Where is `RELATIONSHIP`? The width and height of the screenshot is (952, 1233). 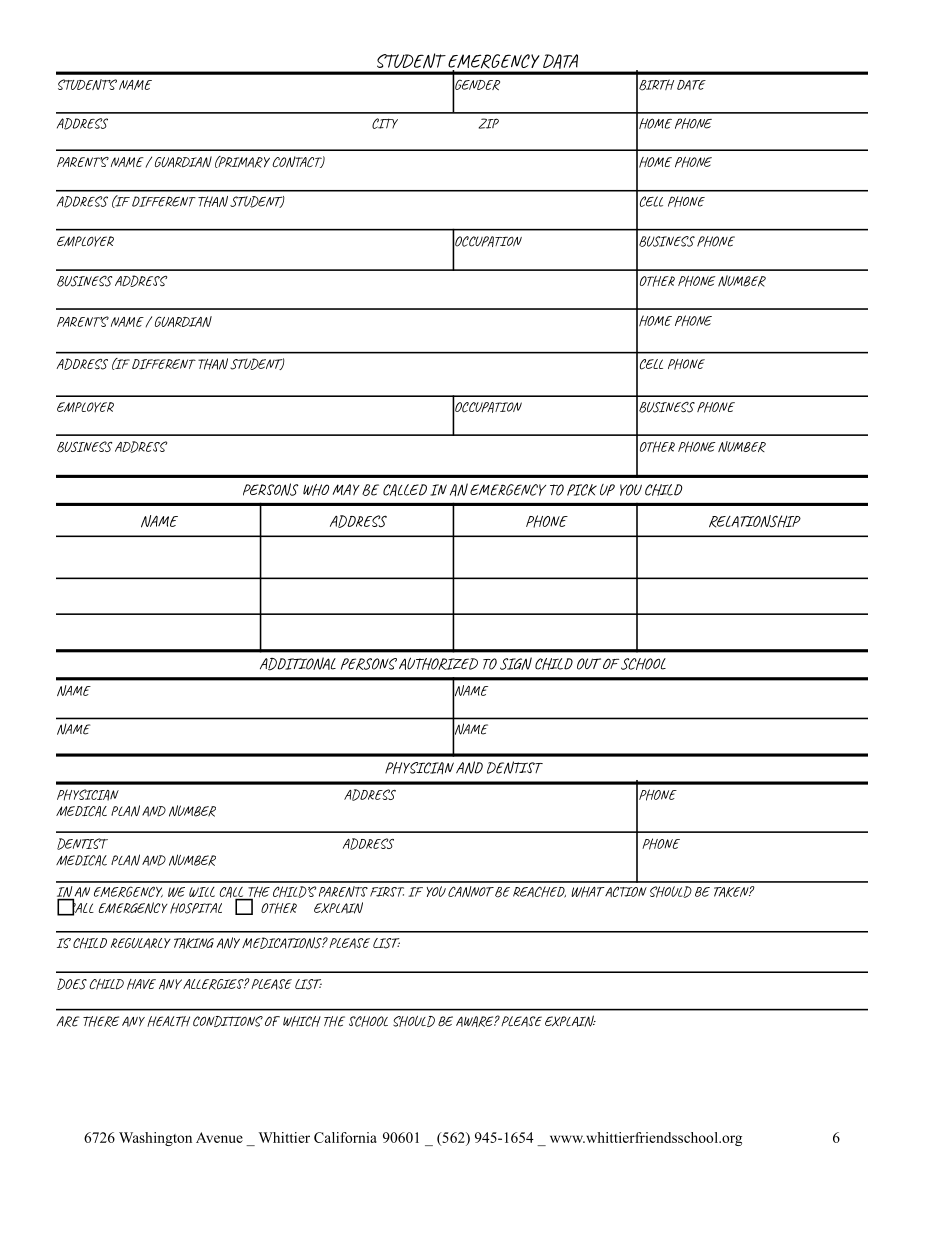 RELATIONSHIP is located at coordinates (755, 521).
